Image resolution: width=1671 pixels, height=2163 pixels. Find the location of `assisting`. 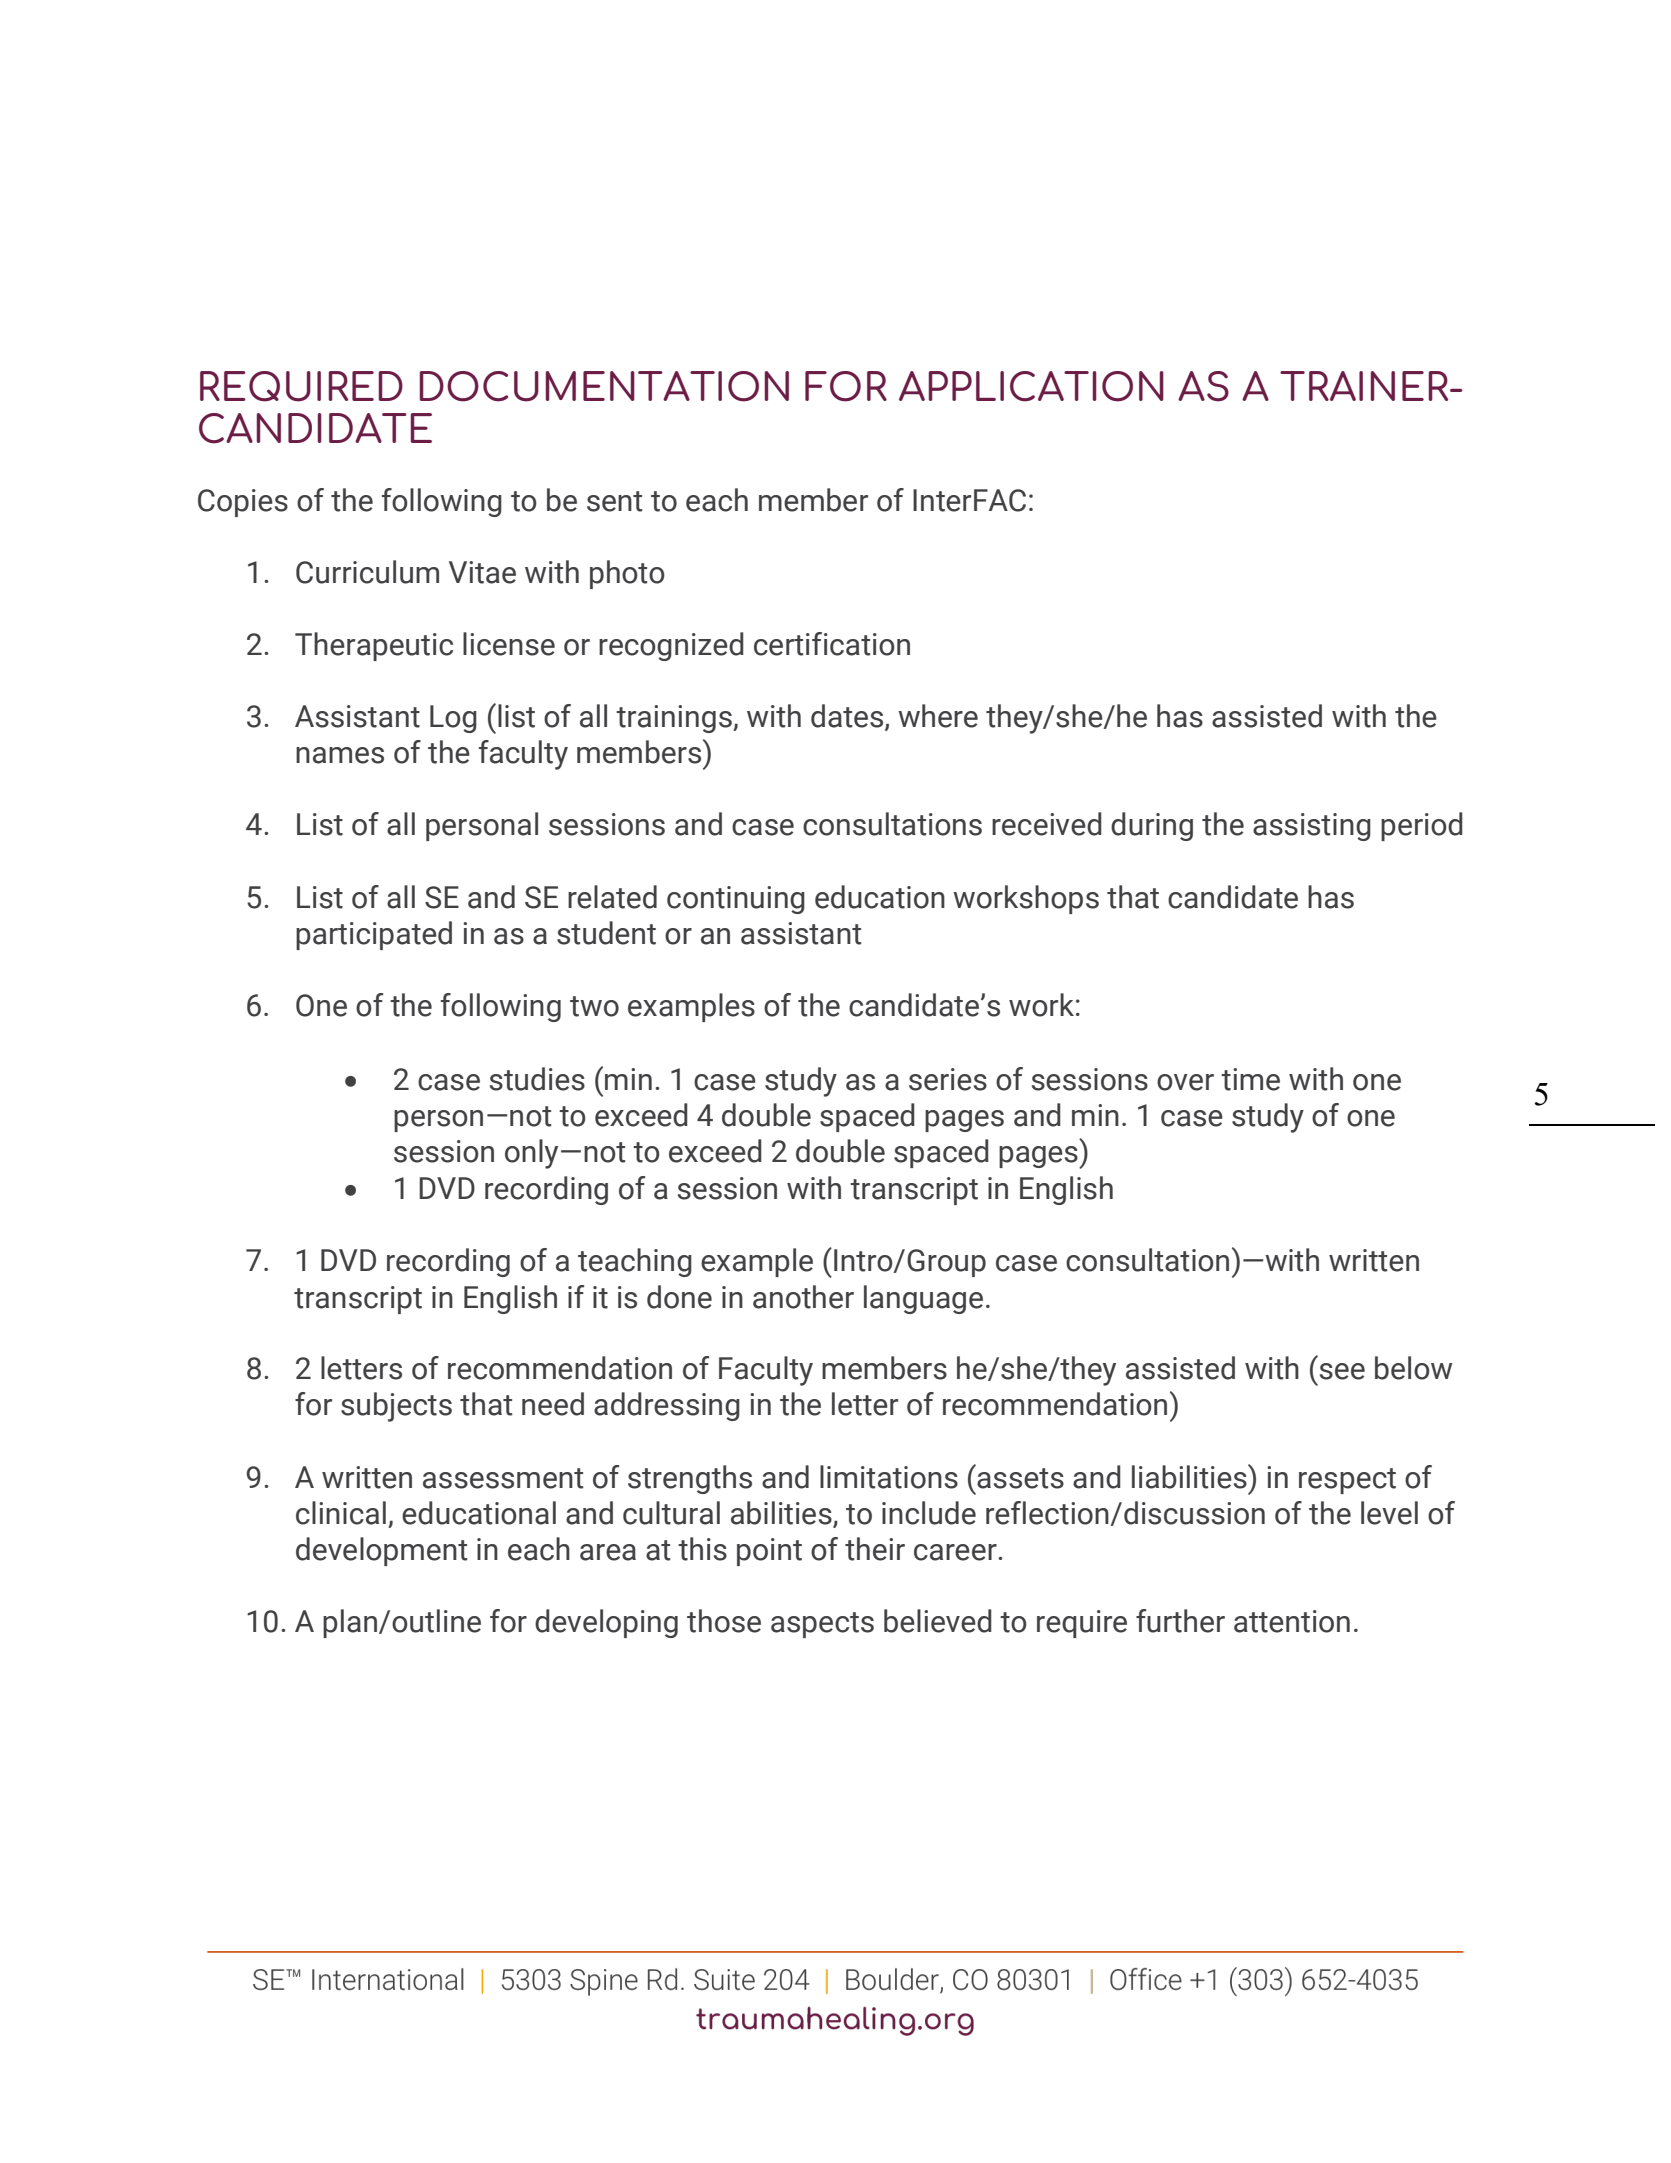

assisting is located at coordinates (1312, 827).
